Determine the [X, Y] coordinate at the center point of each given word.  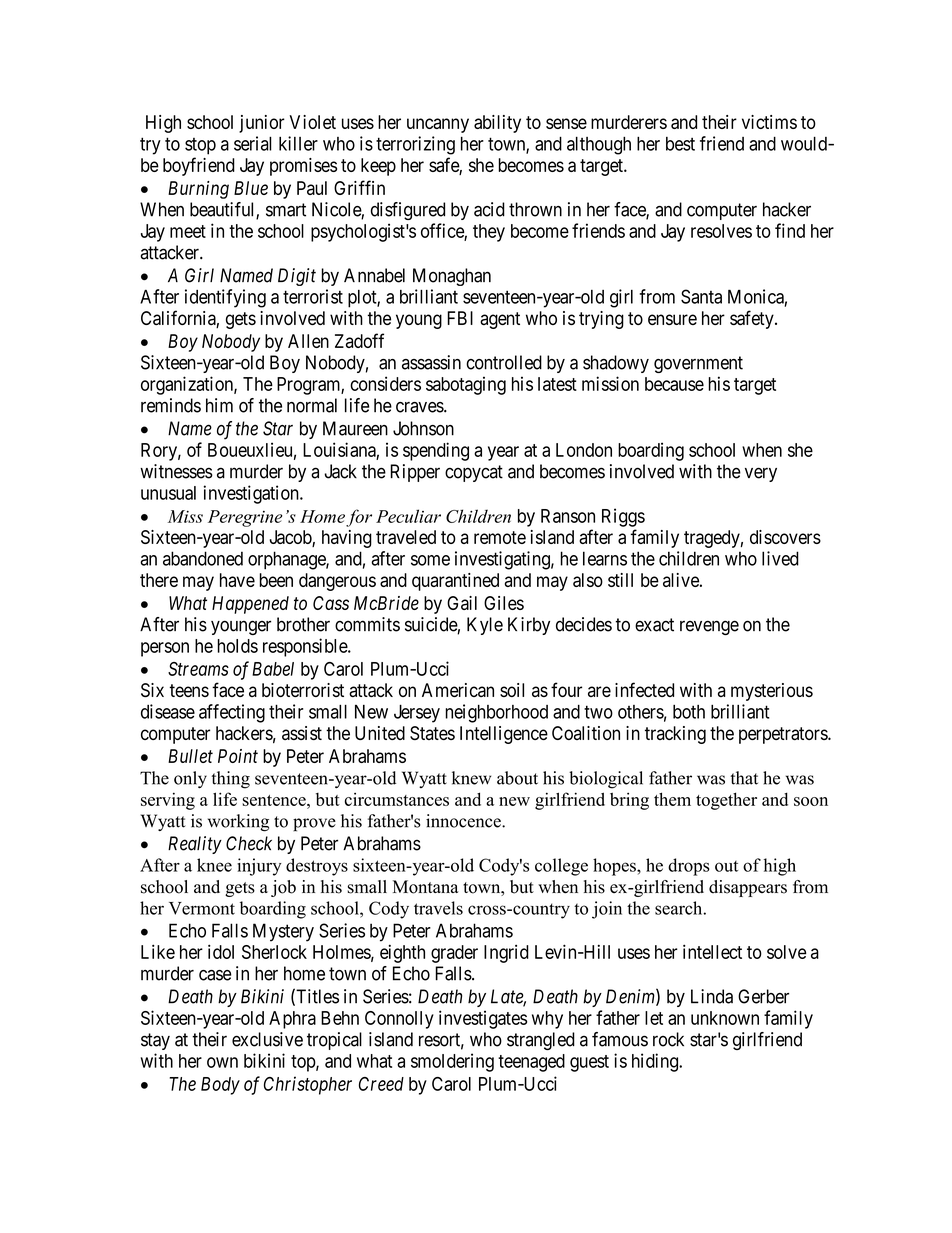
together [726, 801]
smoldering [452, 1062]
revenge [709, 627]
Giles [504, 603]
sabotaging [466, 385]
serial [253, 143]
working [238, 823]
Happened [250, 605]
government [698, 364]
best [680, 144]
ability [497, 124]
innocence [464, 821]
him [219, 405]
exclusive [267, 1039]
